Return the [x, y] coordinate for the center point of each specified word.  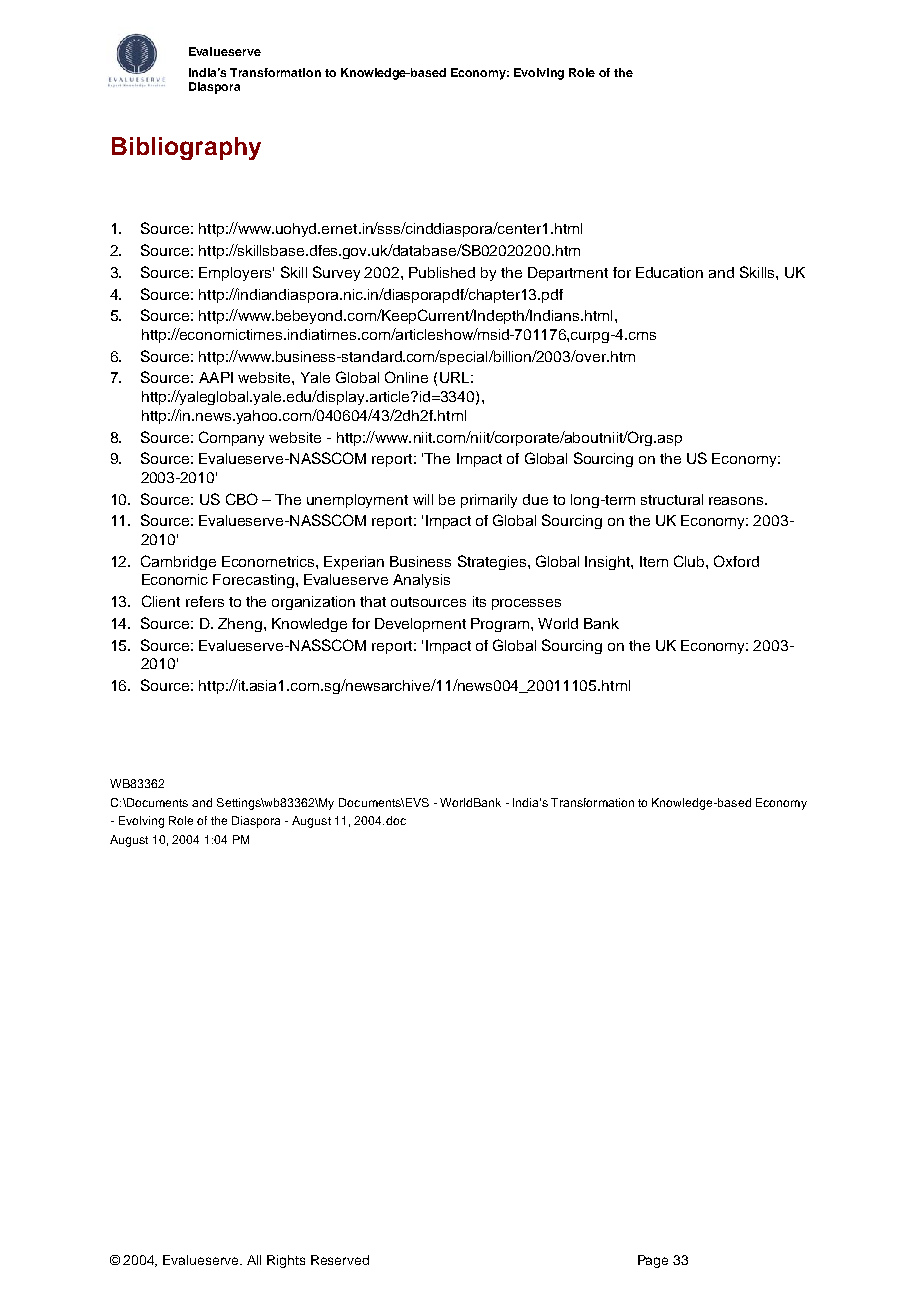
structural [672, 499]
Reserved [340, 1260]
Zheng [240, 625]
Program [501, 625]
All [254, 1260]
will [423, 499]
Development [420, 625]
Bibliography [186, 148]
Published [442, 272]
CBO [242, 499]
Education [669, 272]
